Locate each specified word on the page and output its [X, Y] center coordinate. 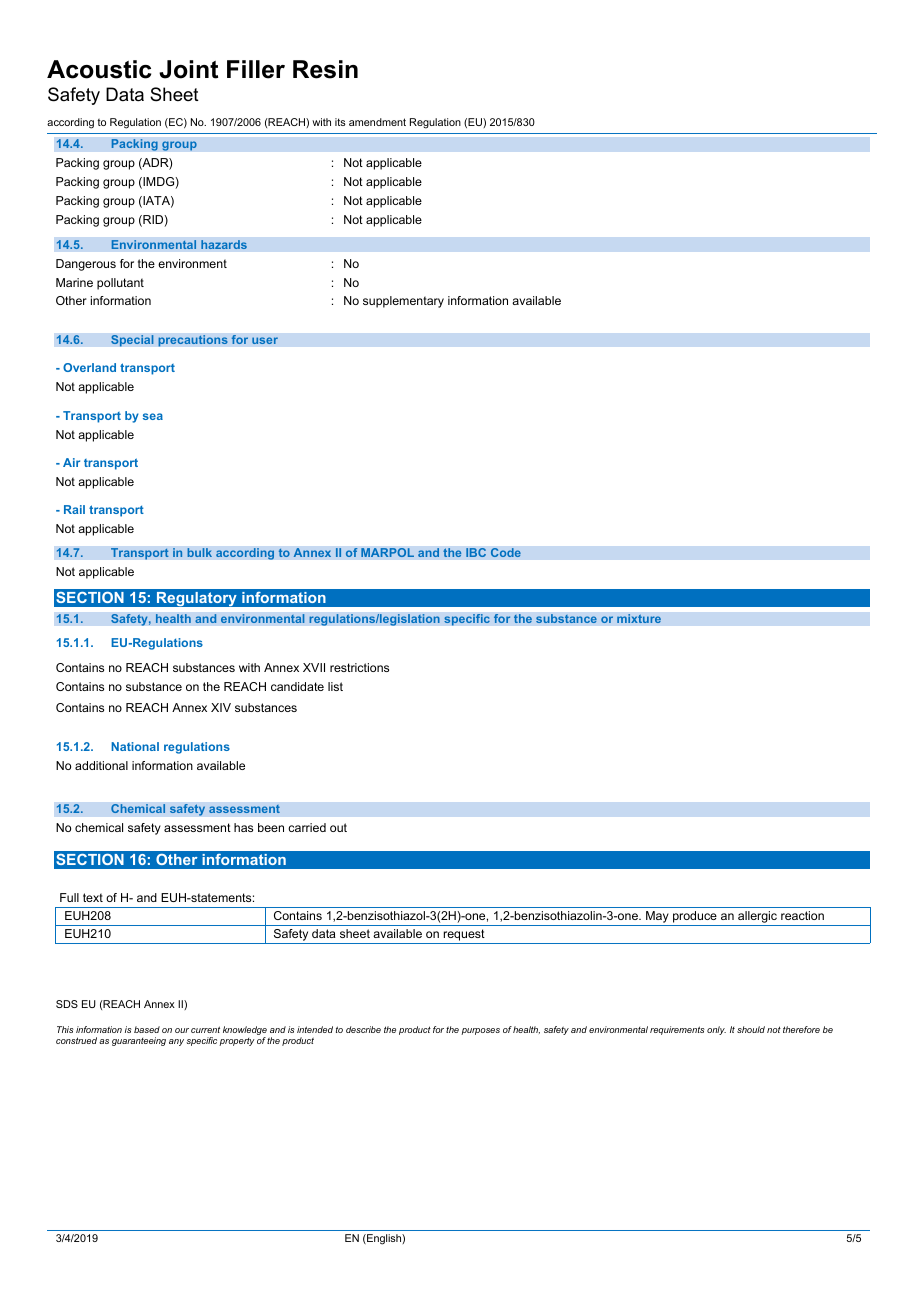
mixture [639, 618]
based [147, 1029]
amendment [377, 122]
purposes [480, 1031]
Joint [188, 69]
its [340, 122]
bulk [199, 553]
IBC [476, 553]
